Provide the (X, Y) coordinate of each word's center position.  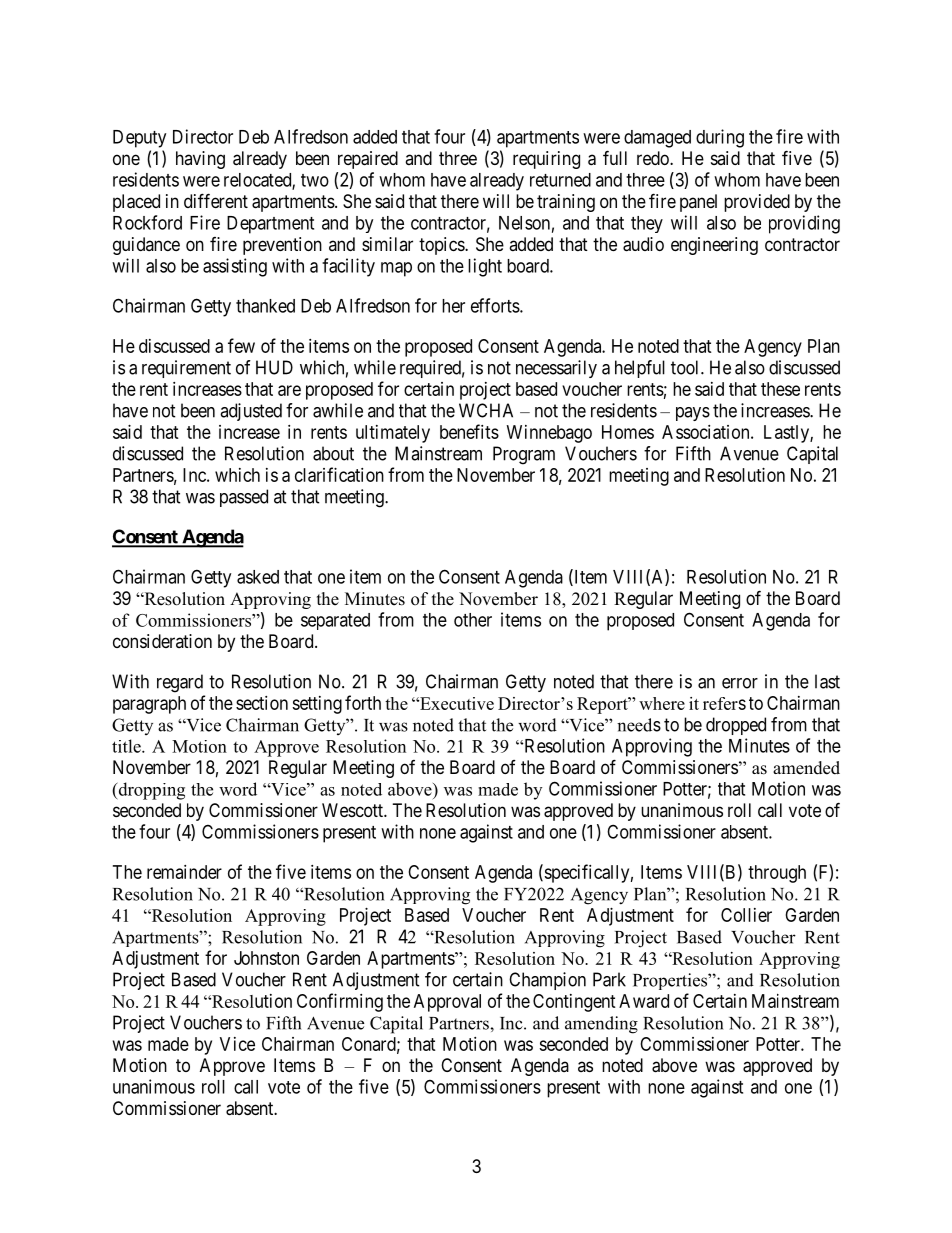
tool (686, 367)
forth (363, 702)
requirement (186, 369)
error (740, 683)
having (200, 160)
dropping (150, 791)
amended (806, 768)
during (720, 138)
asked (258, 577)
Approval (447, 1003)
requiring (546, 160)
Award (644, 1001)
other (473, 620)
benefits (469, 431)
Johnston (266, 958)
